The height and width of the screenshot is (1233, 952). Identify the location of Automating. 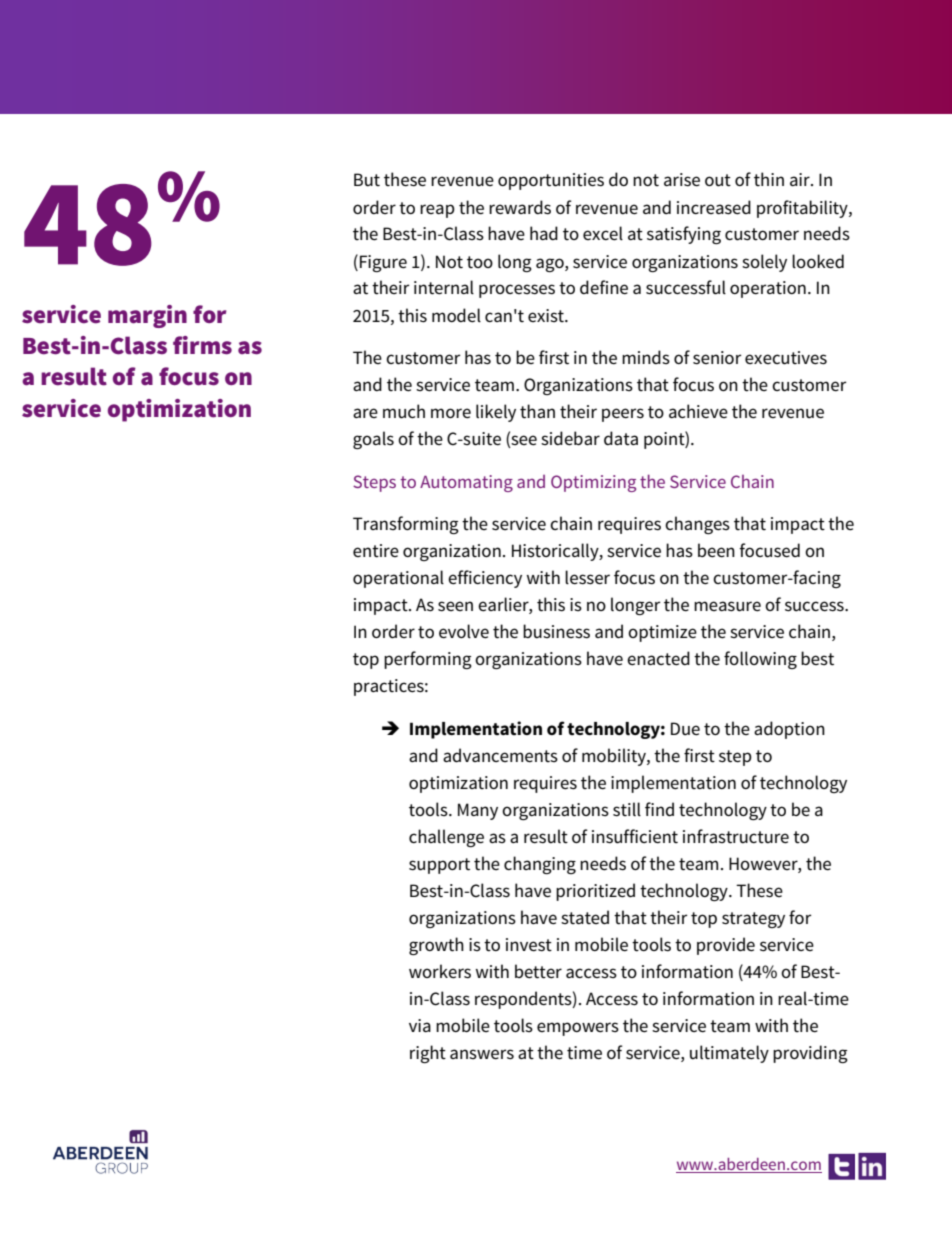
(466, 483).
